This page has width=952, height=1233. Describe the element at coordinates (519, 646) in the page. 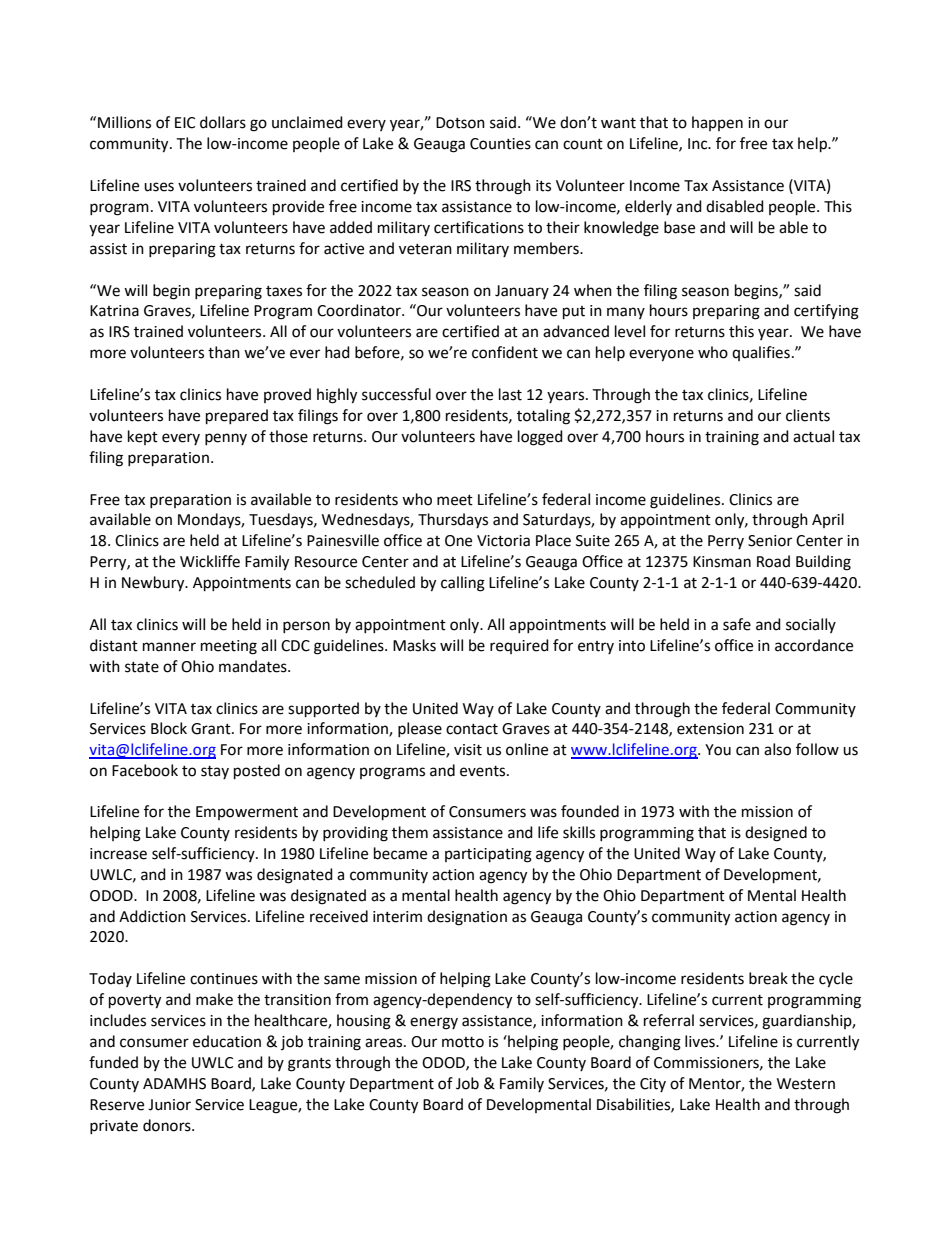

I see `required` at that location.
